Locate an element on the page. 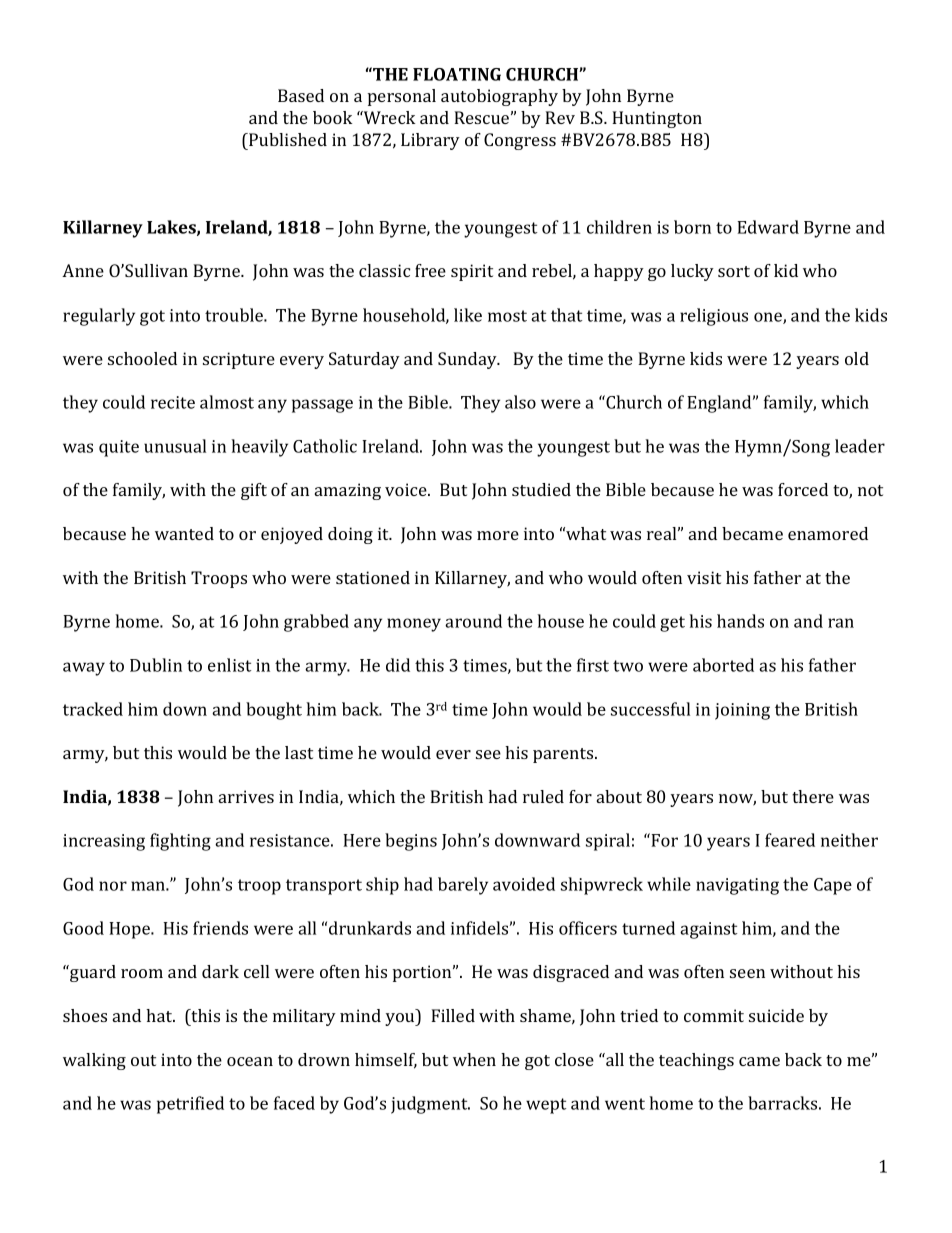 The image size is (952, 1233). parents is located at coordinates (564, 755).
